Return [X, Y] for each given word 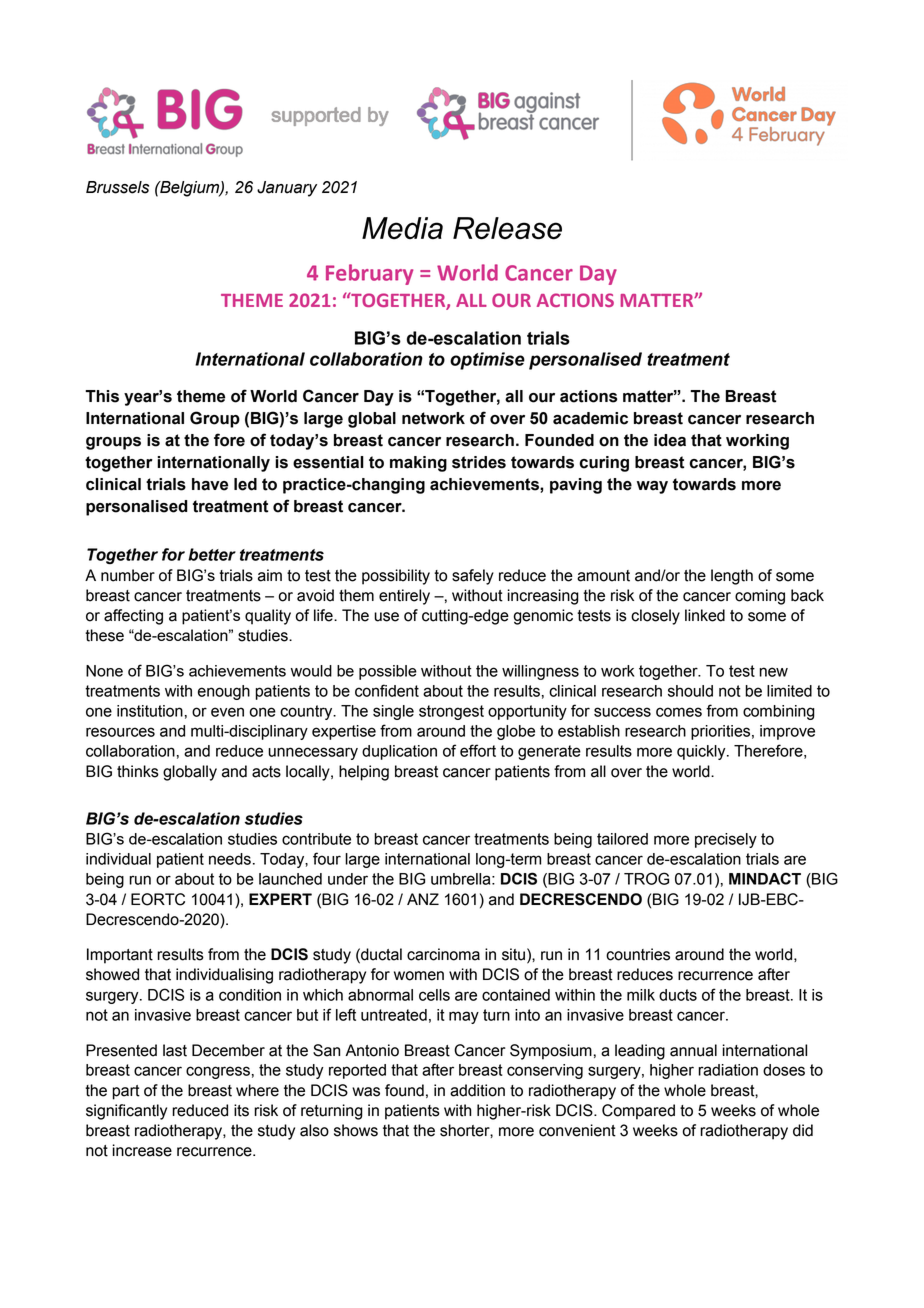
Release [507, 228]
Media [402, 228]
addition [477, 1090]
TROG [646, 878]
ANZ [423, 899]
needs [230, 859]
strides [479, 462]
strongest [451, 712]
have [210, 484]
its [241, 1110]
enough [224, 692]
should [690, 691]
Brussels [117, 187]
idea [670, 440]
